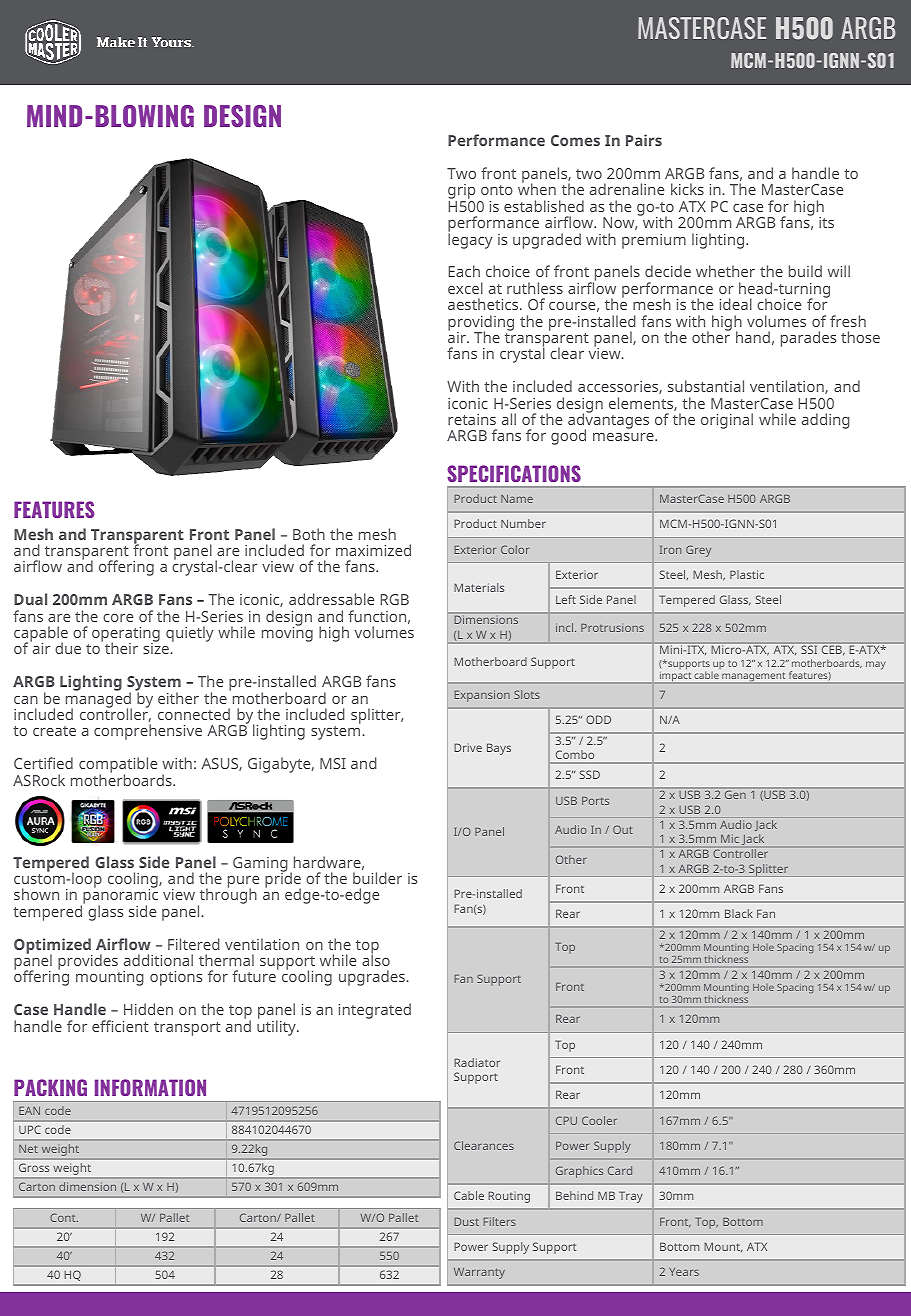  Describe the element at coordinates (118, 618) in the page. I see `core` at that location.
